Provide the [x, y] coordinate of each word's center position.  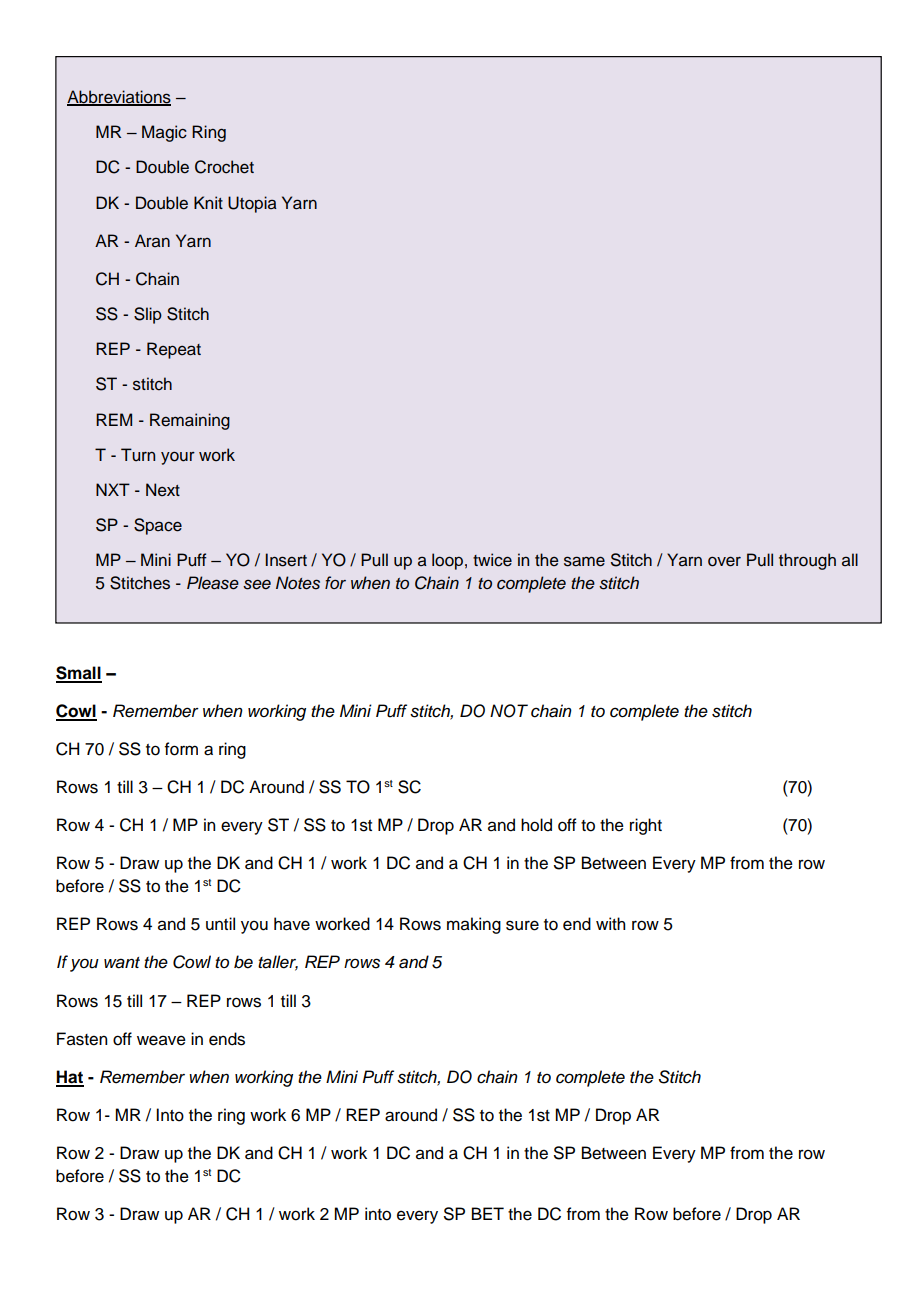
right [646, 826]
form [181, 749]
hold [536, 825]
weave [161, 1040]
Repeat [174, 350]
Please [213, 583]
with [610, 923]
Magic [164, 133]
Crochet [224, 167]
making [474, 925]
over [724, 561]
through [807, 561]
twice [492, 560]
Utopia [252, 204]
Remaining [190, 421]
